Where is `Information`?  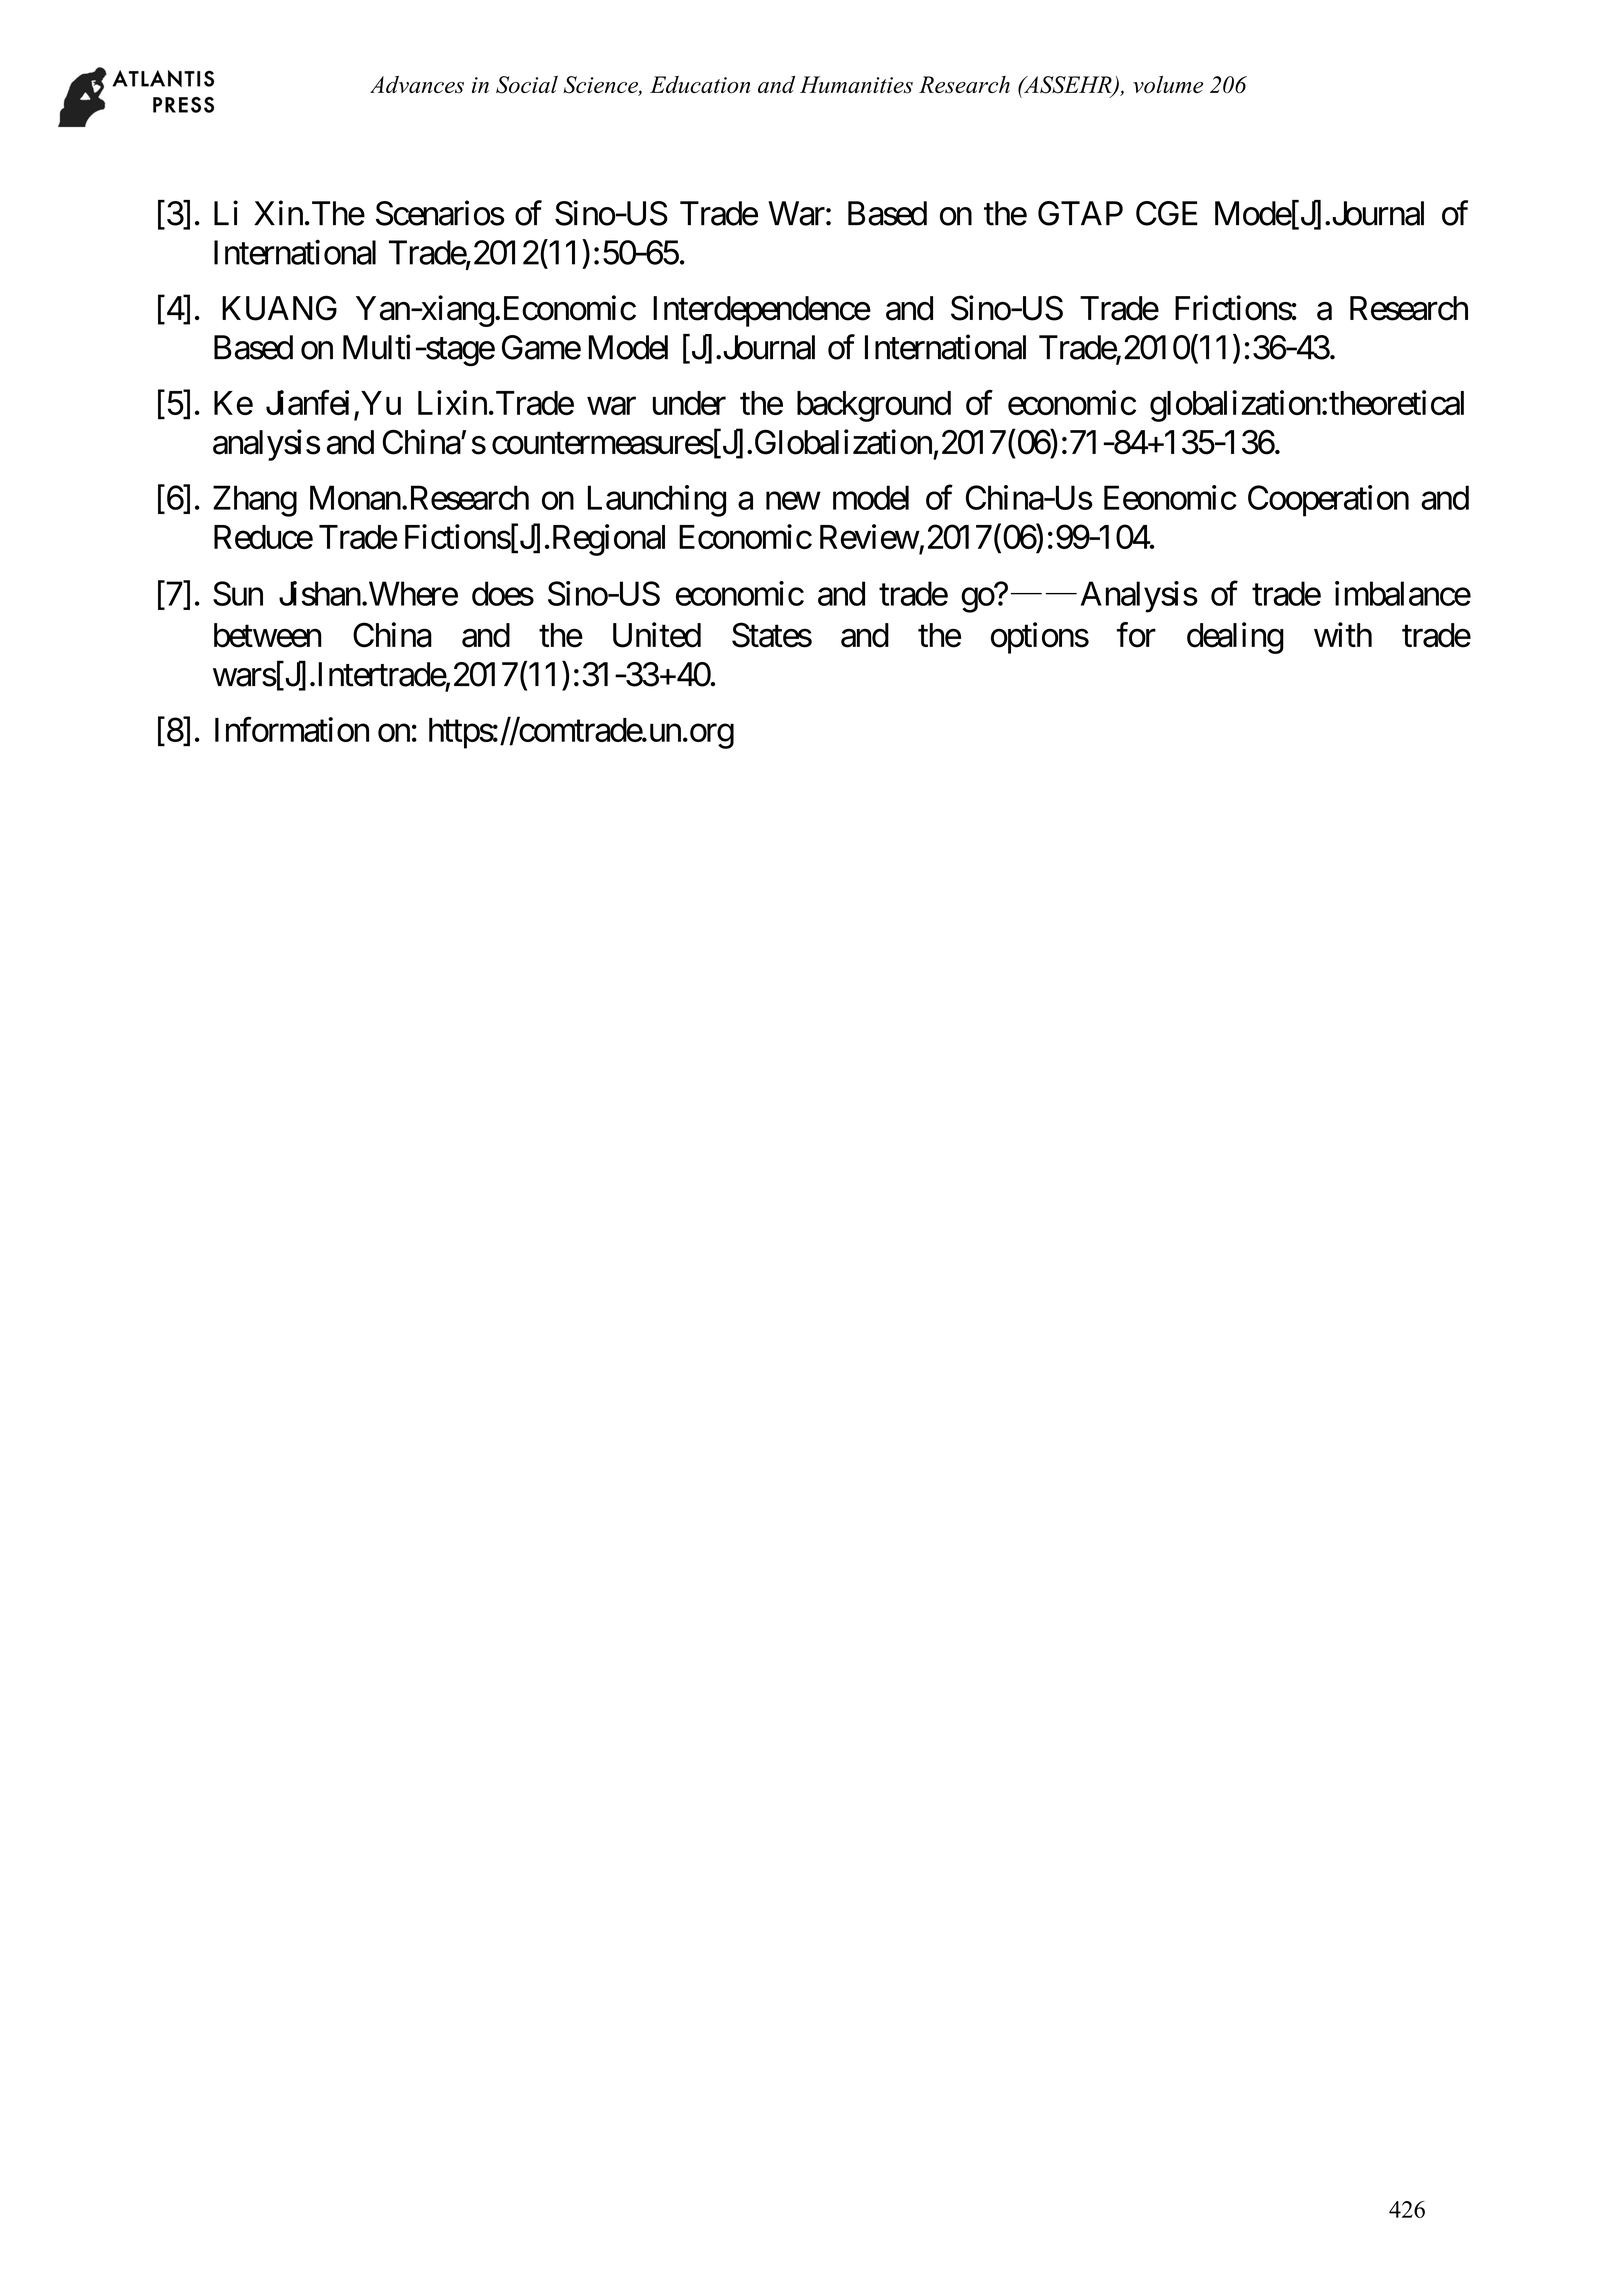 Information is located at coordinates (292, 729).
